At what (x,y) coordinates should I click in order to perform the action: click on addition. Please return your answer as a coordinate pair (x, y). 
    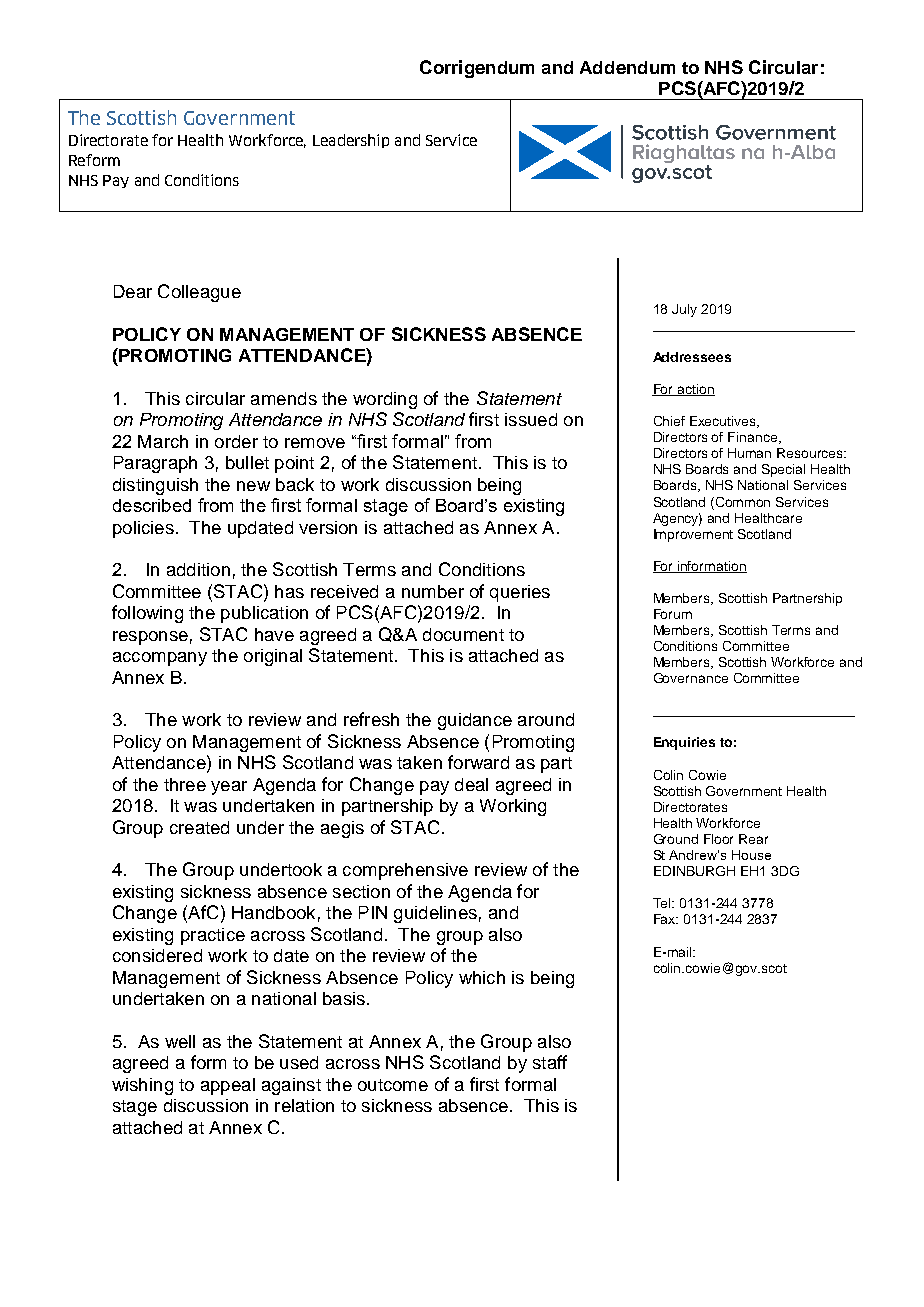
    Looking at the image, I should click on (198, 569).
